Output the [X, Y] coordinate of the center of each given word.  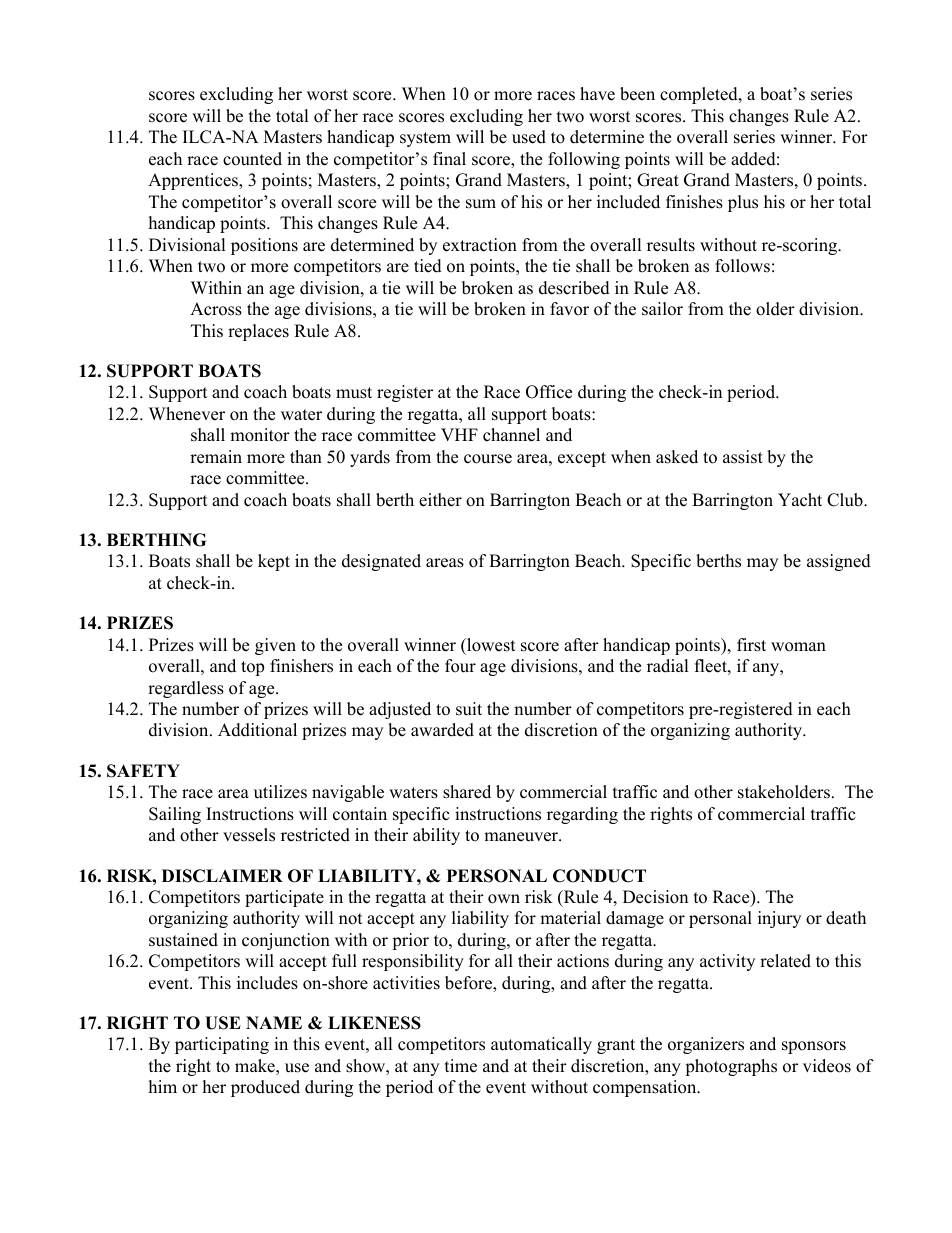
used [529, 137]
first [751, 645]
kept [274, 562]
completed [700, 95]
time [461, 1066]
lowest [490, 645]
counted [252, 159]
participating [222, 1045]
